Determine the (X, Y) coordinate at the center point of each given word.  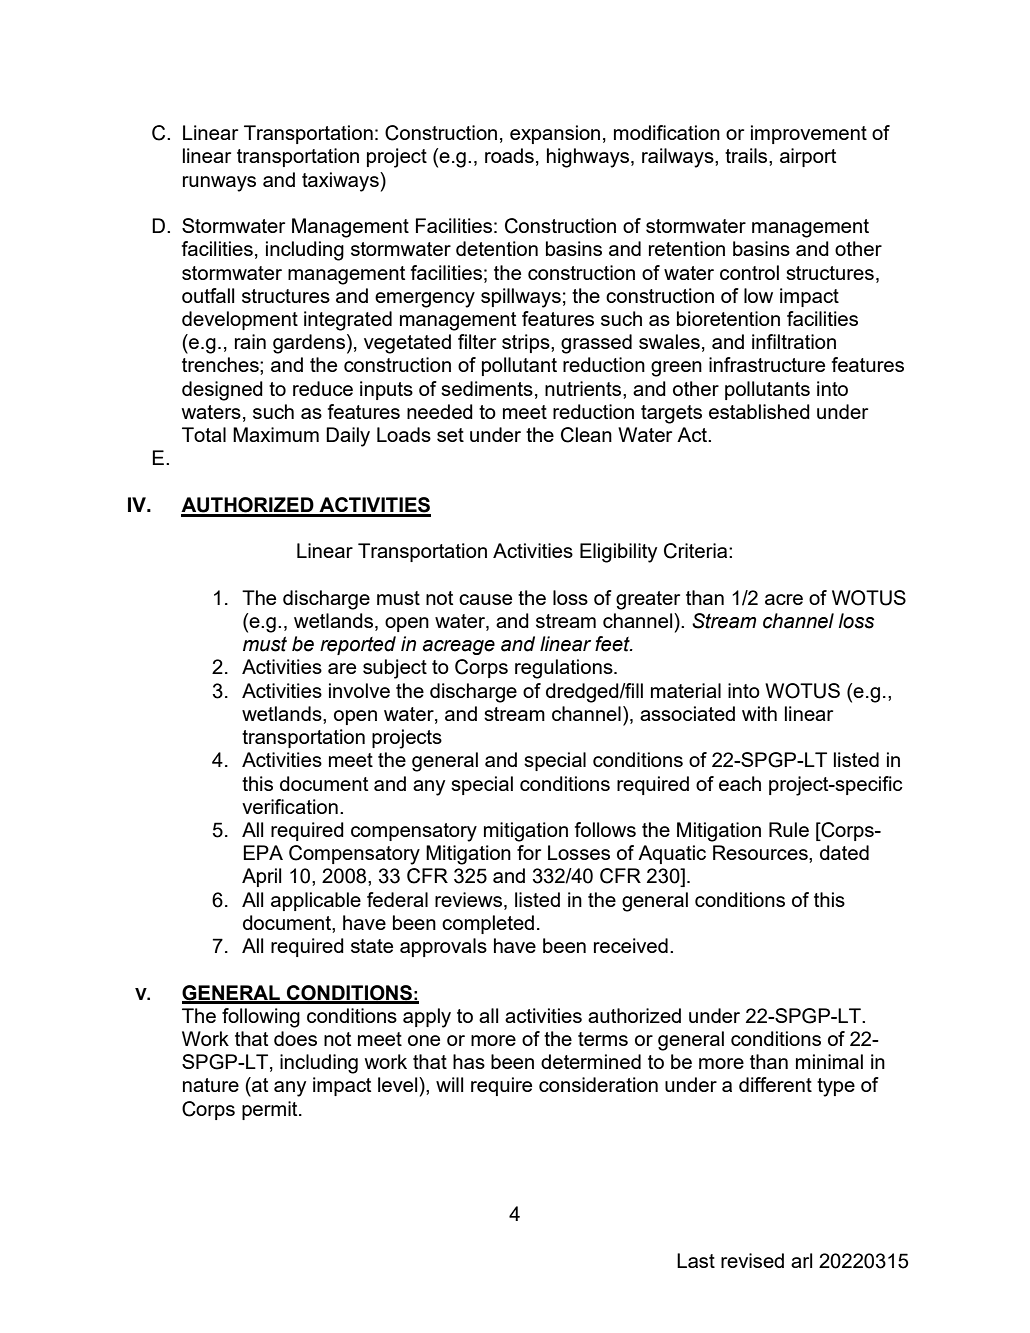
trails (747, 155)
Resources (761, 852)
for (529, 852)
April (261, 877)
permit (271, 1110)
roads (509, 155)
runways (219, 184)
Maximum (276, 434)
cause (485, 599)
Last (696, 1260)
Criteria (697, 551)
